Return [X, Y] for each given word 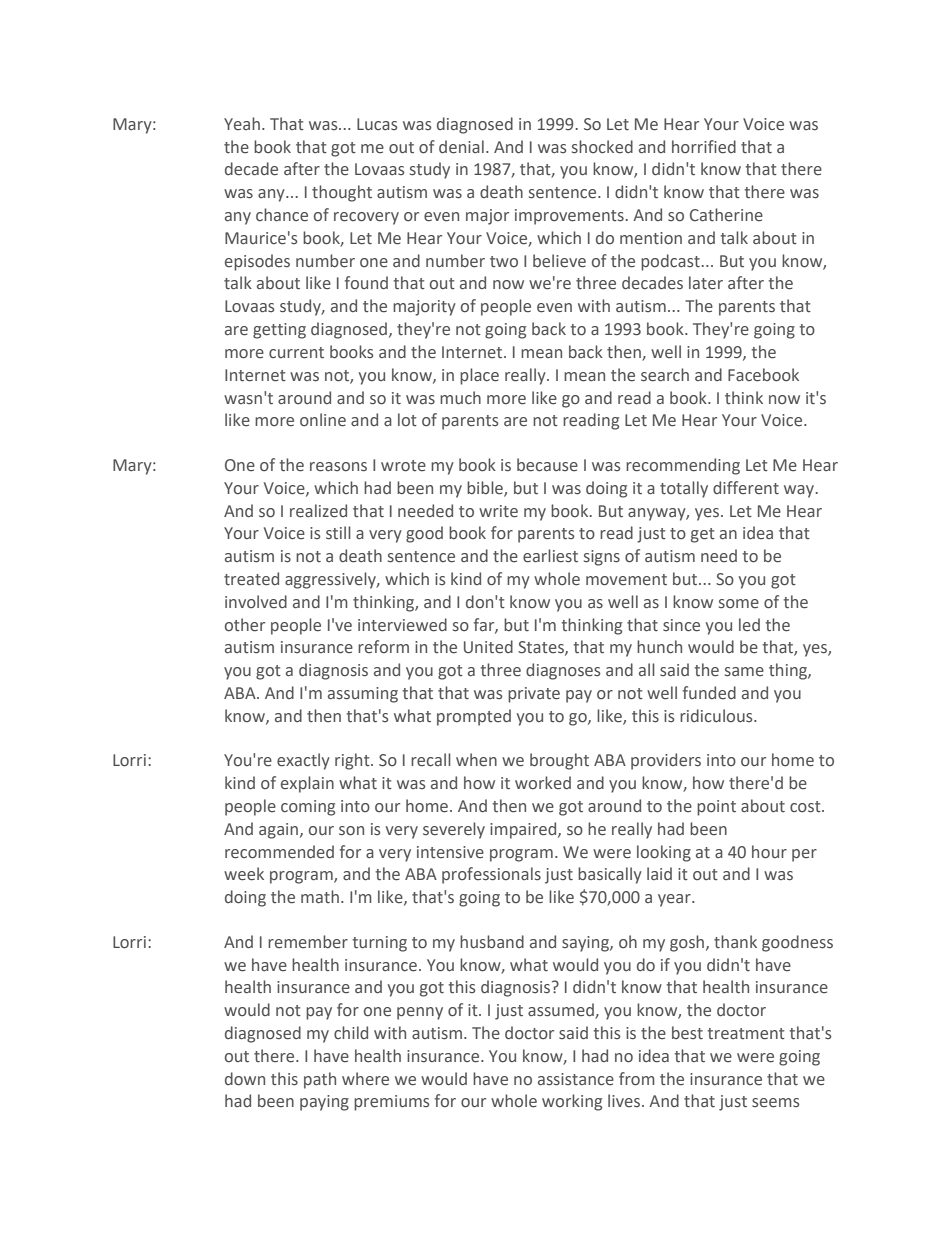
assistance [576, 1079]
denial [461, 147]
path [320, 1080]
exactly [303, 761]
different [746, 487]
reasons [338, 467]
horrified [704, 147]
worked [543, 783]
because [547, 465]
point [716, 808]
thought [342, 193]
